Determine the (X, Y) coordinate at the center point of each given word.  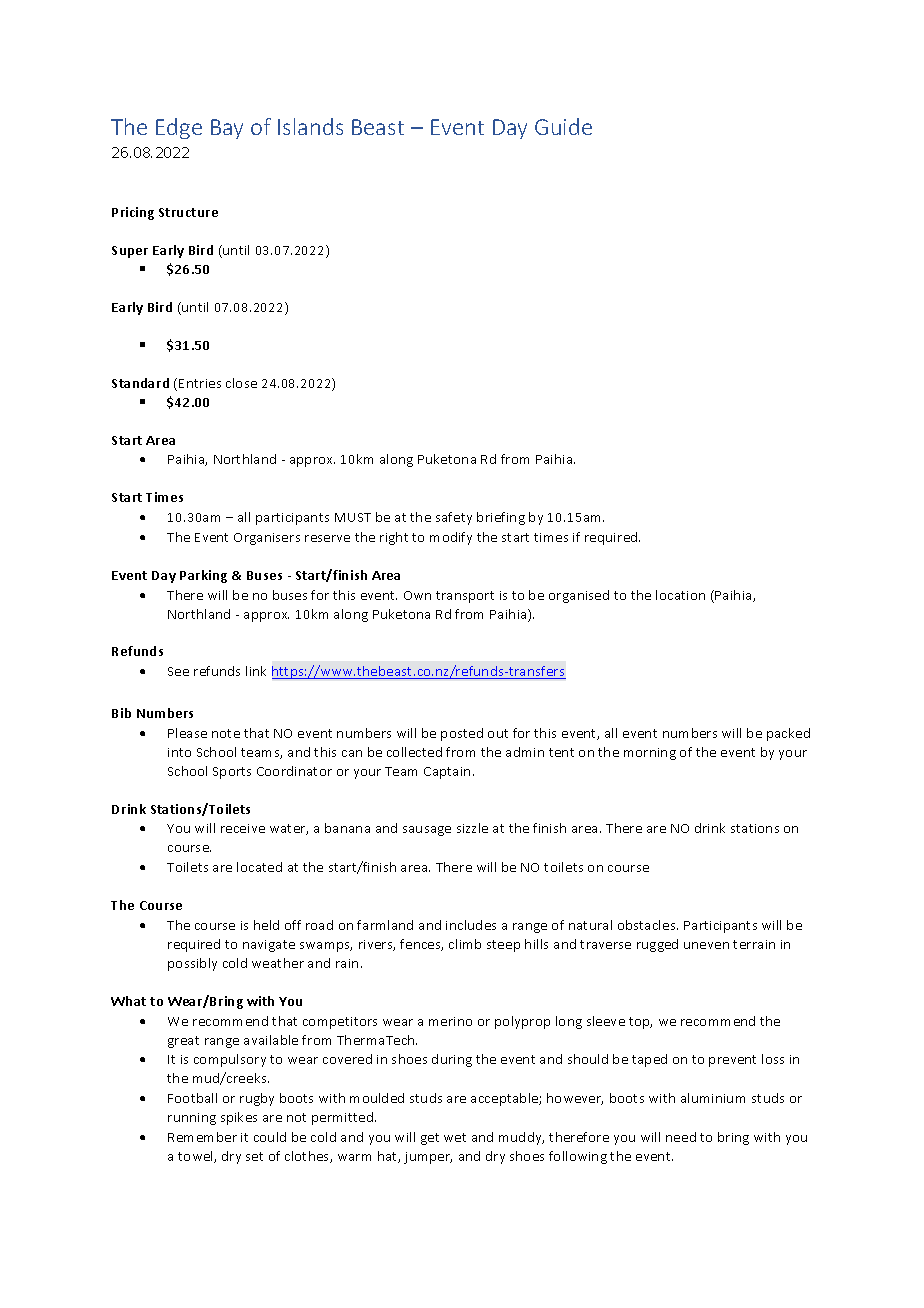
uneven (706, 945)
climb (465, 944)
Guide (563, 126)
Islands (310, 126)
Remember (202, 1137)
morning (650, 754)
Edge (179, 128)
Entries (200, 383)
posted (462, 734)
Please (187, 733)
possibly (192, 964)
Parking (203, 576)
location (680, 595)
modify (451, 538)
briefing (501, 518)
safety (454, 518)
